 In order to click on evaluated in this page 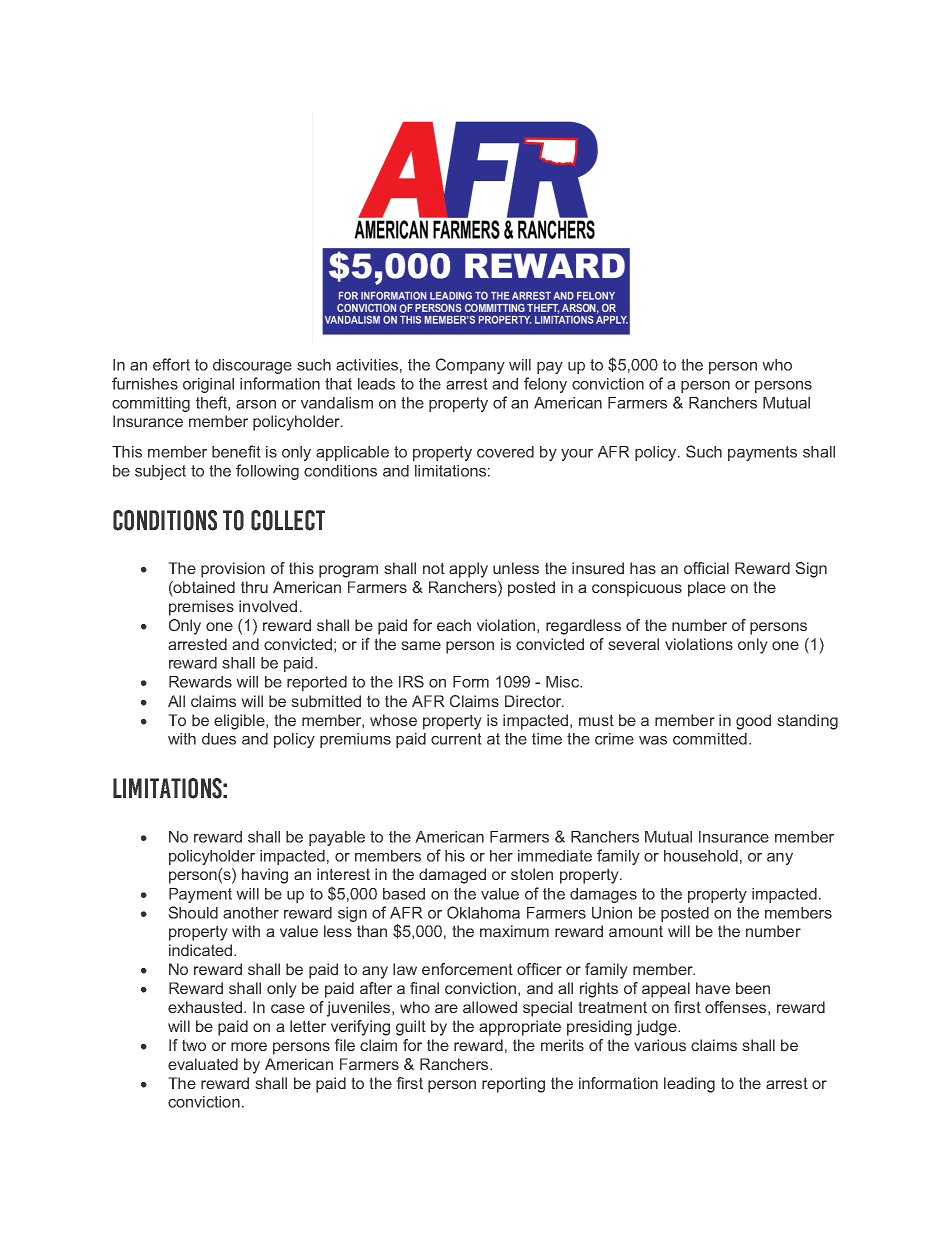, I will do `click(203, 1064)`.
